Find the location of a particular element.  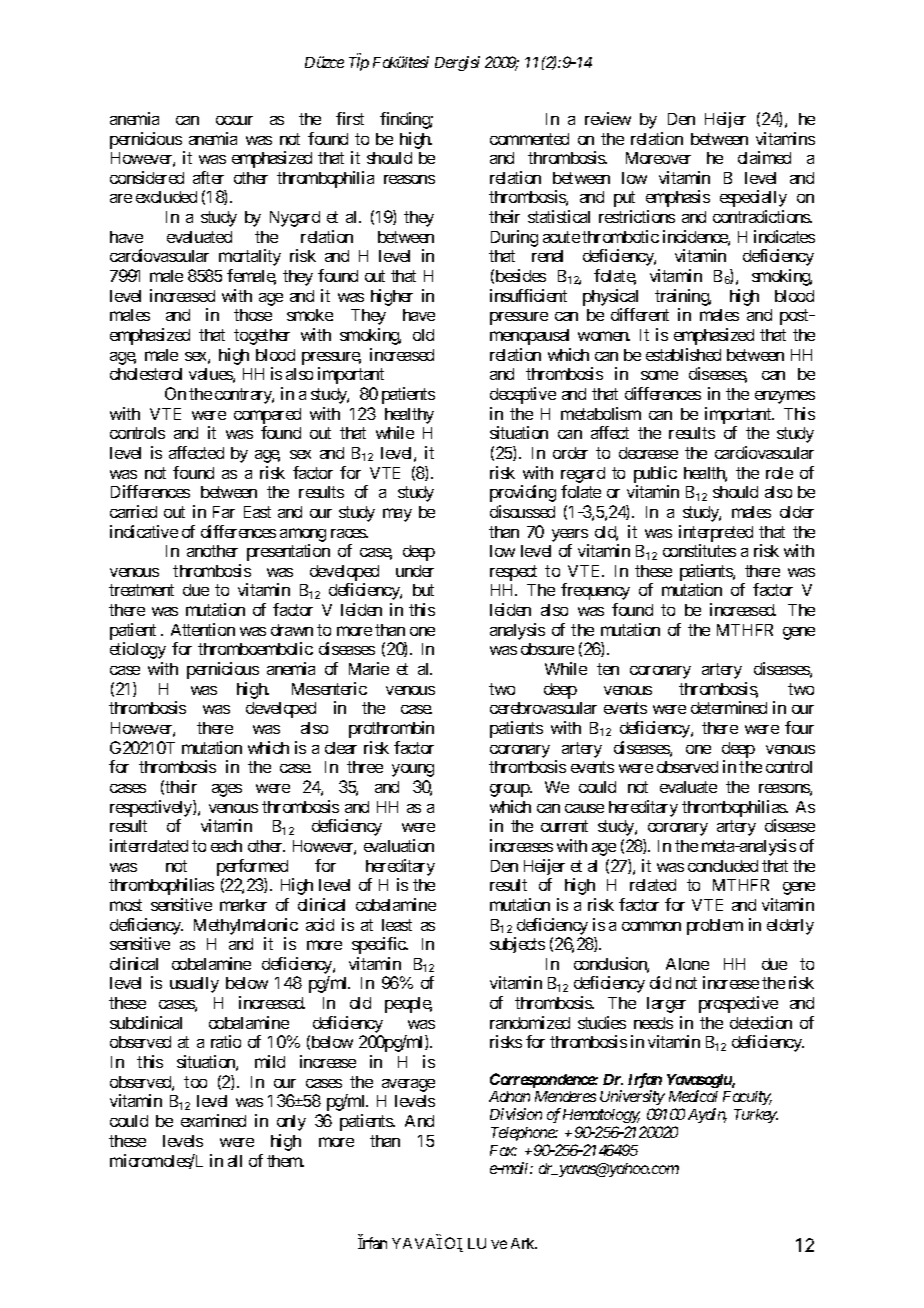

claimed is located at coordinates (764, 157).
